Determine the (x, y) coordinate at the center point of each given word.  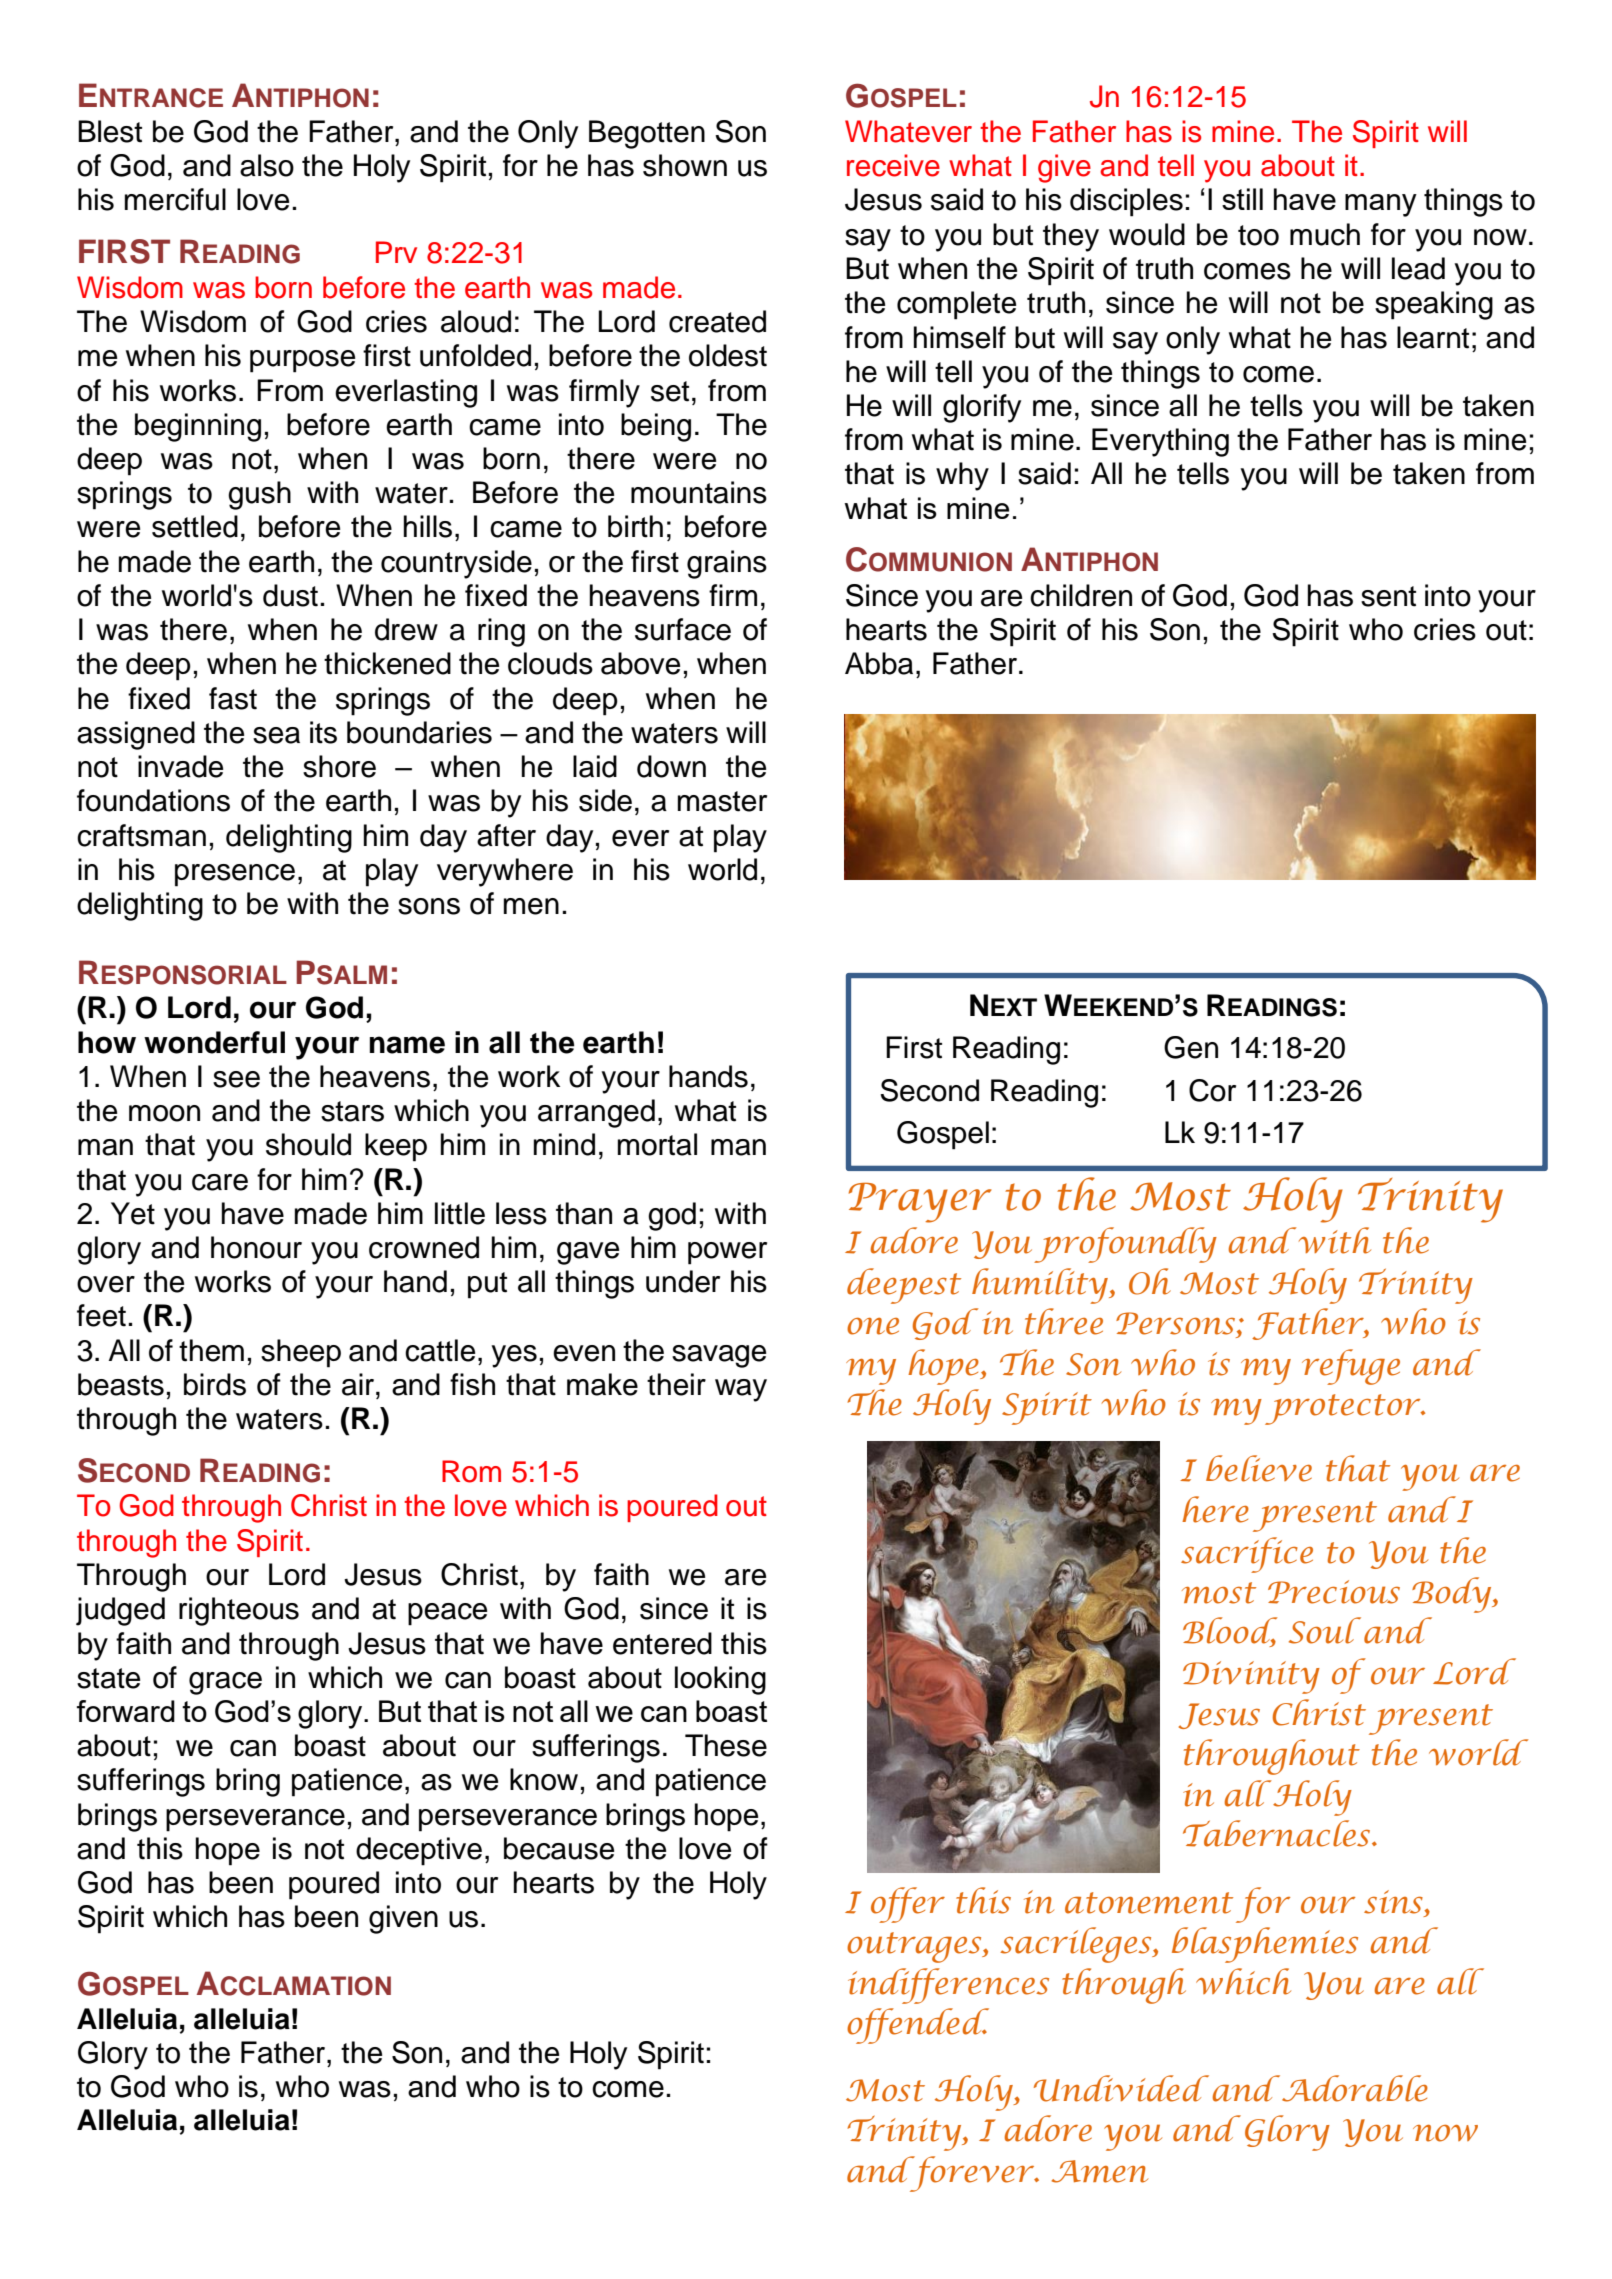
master (722, 801)
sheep (301, 1353)
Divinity (1251, 1677)
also (267, 165)
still (1242, 199)
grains (727, 564)
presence (235, 875)
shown (685, 165)
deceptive (419, 1851)
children (1081, 595)
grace (225, 1683)
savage (719, 1356)
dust (290, 595)
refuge (1351, 1367)
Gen (1191, 1047)
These (726, 1745)
